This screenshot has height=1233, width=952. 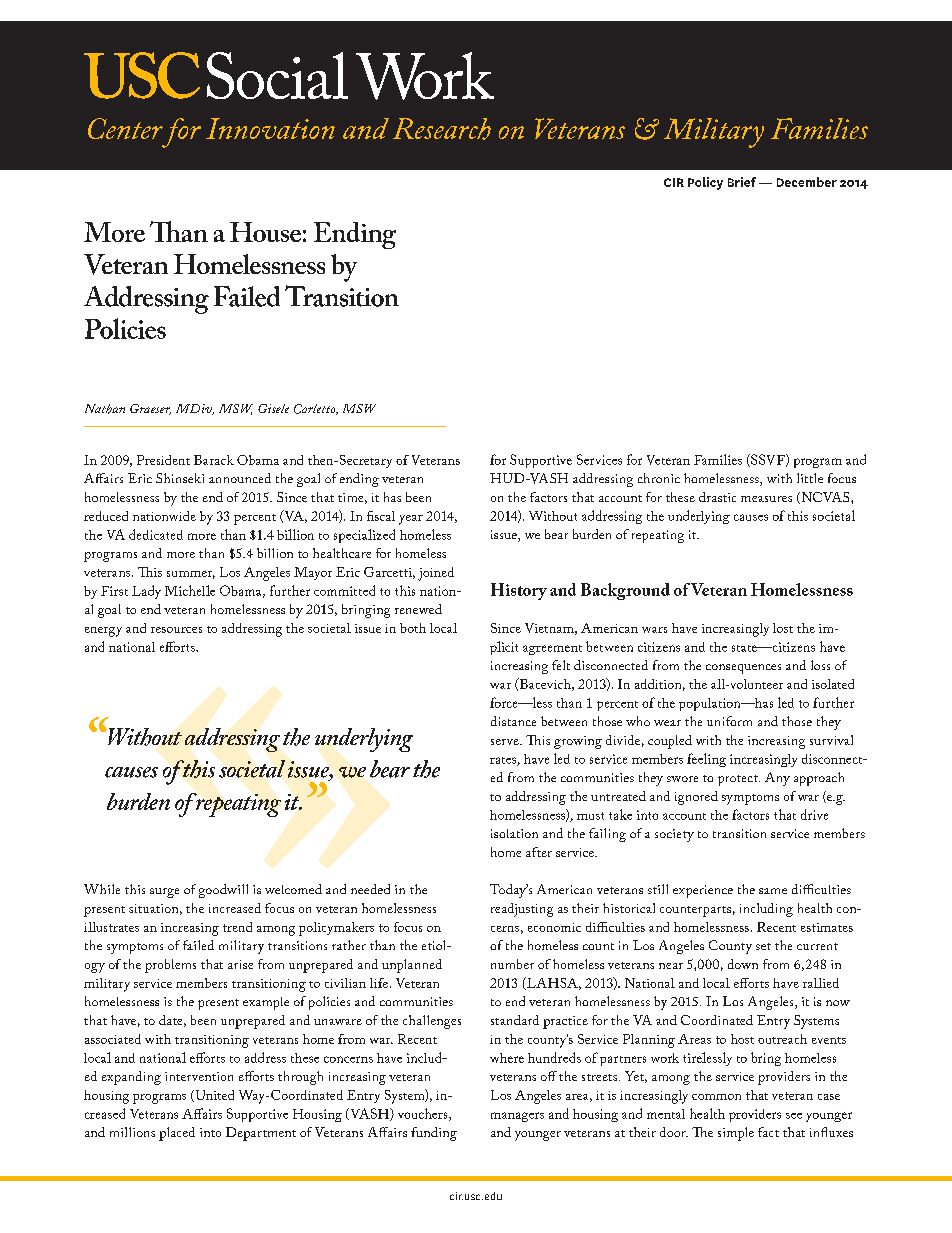 I want to click on uniform, so click(x=729, y=721).
